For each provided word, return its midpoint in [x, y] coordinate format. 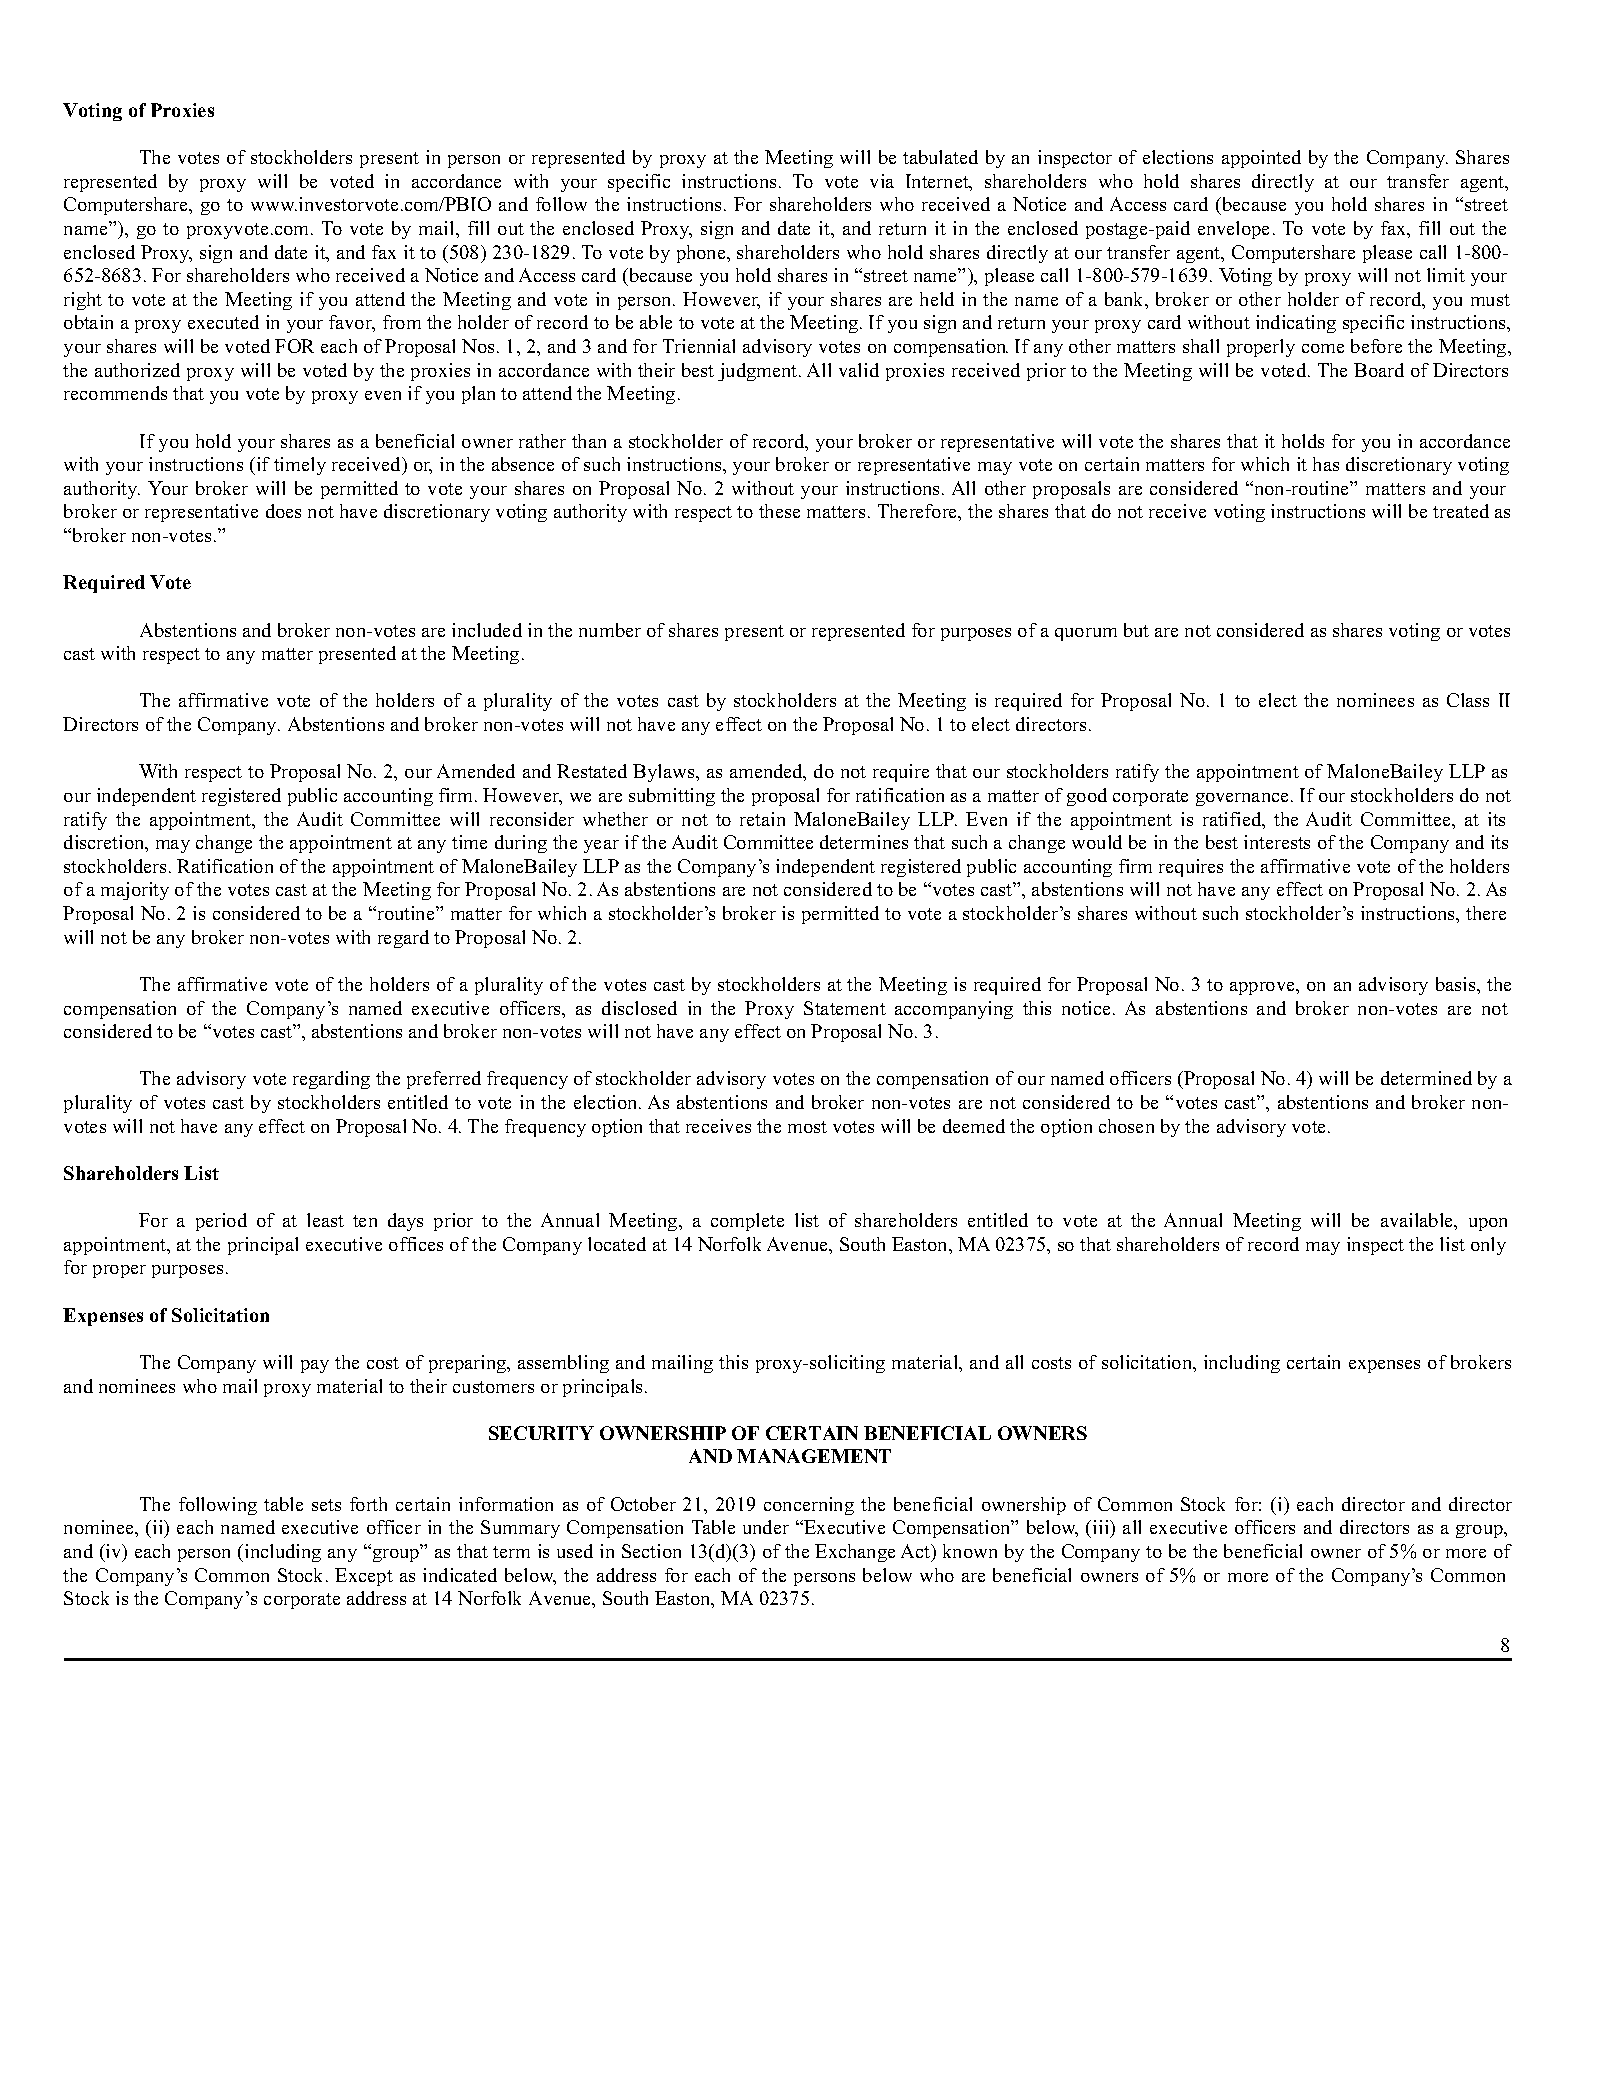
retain [762, 819]
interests [1277, 842]
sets [326, 1505]
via [882, 181]
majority [135, 891]
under [766, 1527]
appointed [1261, 159]
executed [223, 322]
